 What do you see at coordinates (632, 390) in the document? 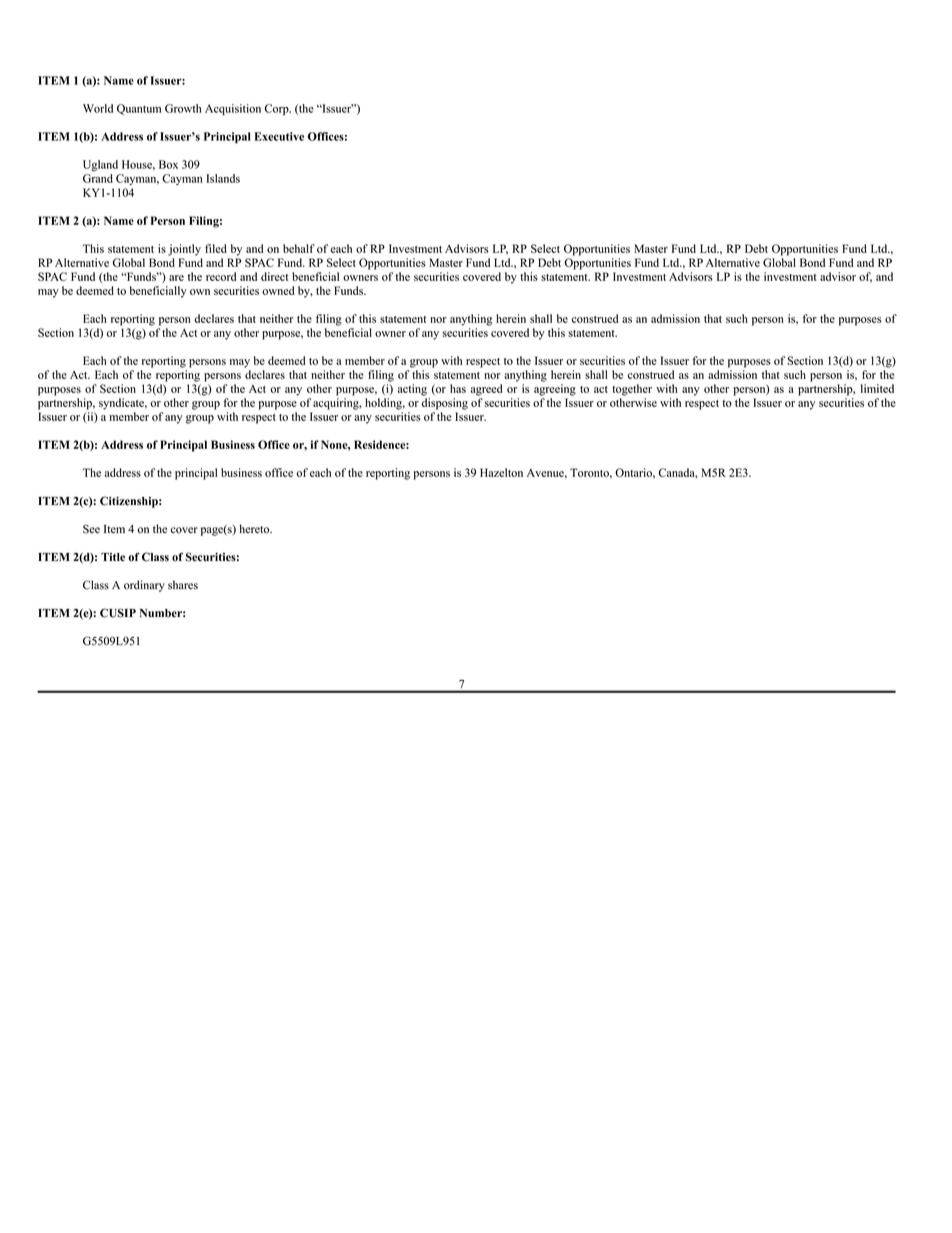
I see `together` at bounding box center [632, 390].
